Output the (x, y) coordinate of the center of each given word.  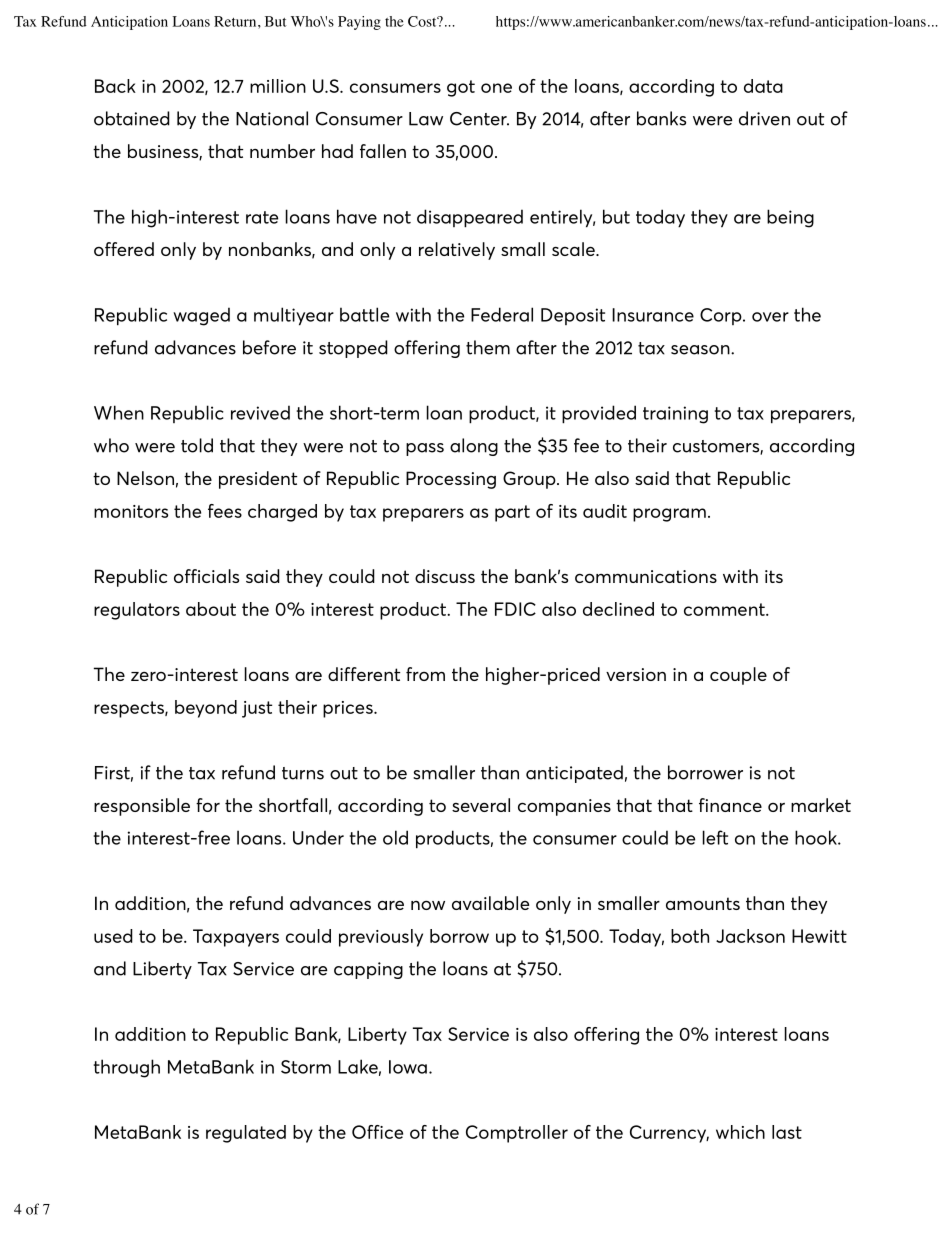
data (763, 86)
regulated (246, 1134)
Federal (502, 314)
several (481, 805)
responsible (142, 807)
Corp (722, 316)
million (278, 86)
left (715, 837)
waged (201, 316)
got (461, 88)
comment (725, 609)
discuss (445, 576)
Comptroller (517, 1134)
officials (206, 576)
